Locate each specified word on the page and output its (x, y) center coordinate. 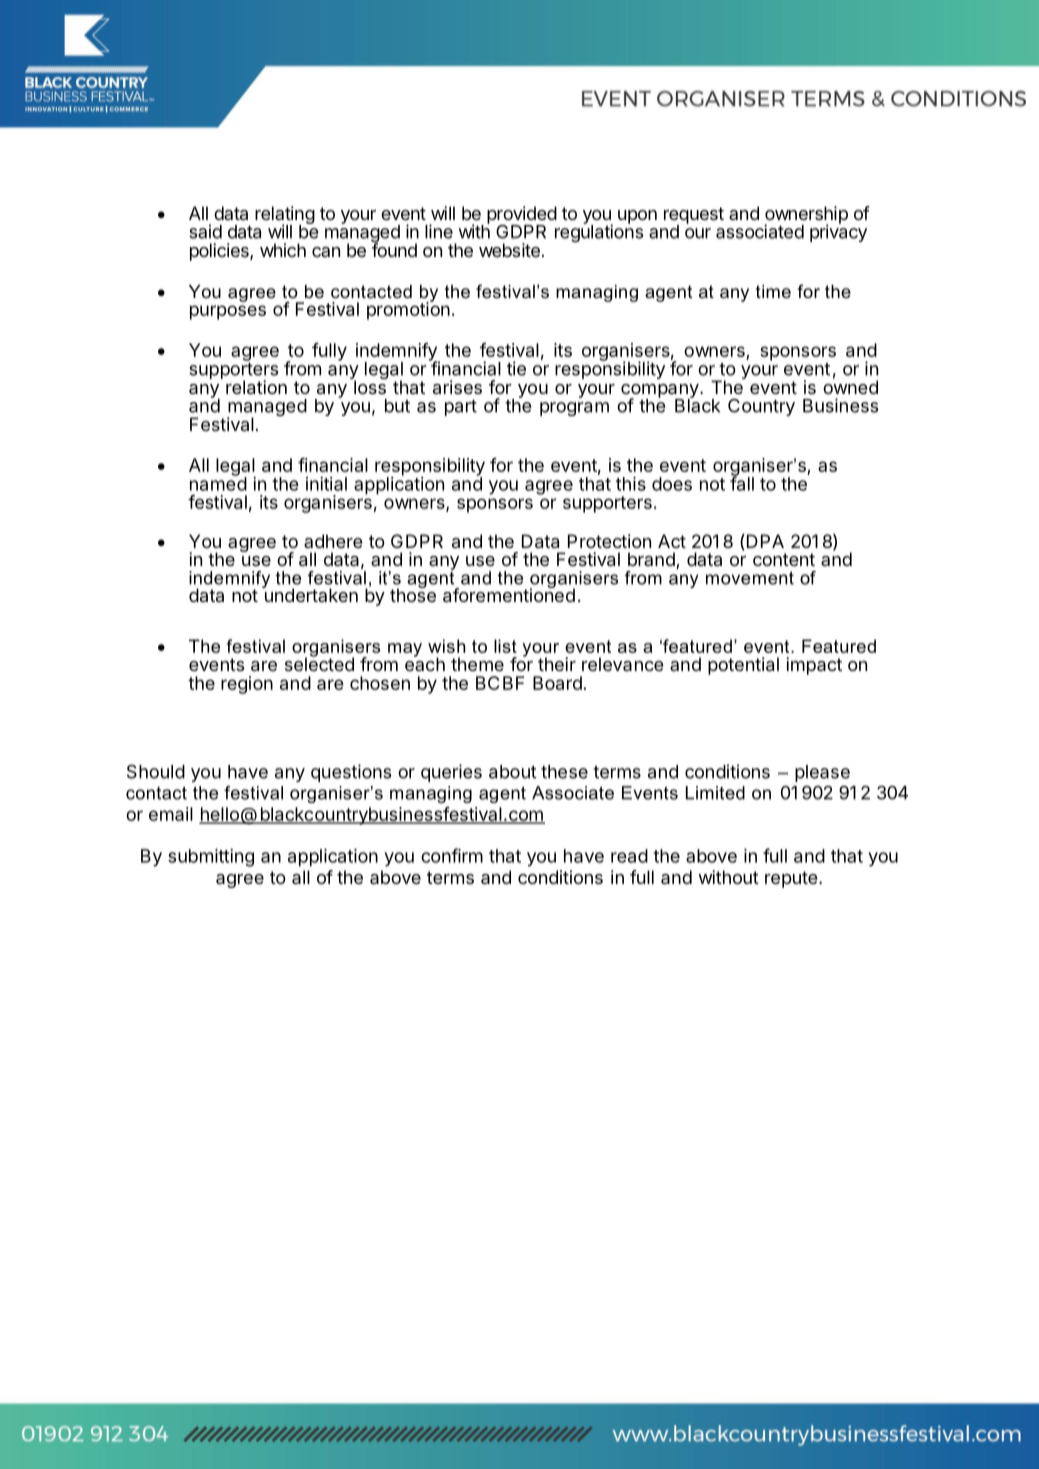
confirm (452, 855)
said (205, 231)
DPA (764, 541)
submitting (211, 858)
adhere (333, 541)
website (509, 250)
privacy (838, 232)
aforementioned (509, 594)
